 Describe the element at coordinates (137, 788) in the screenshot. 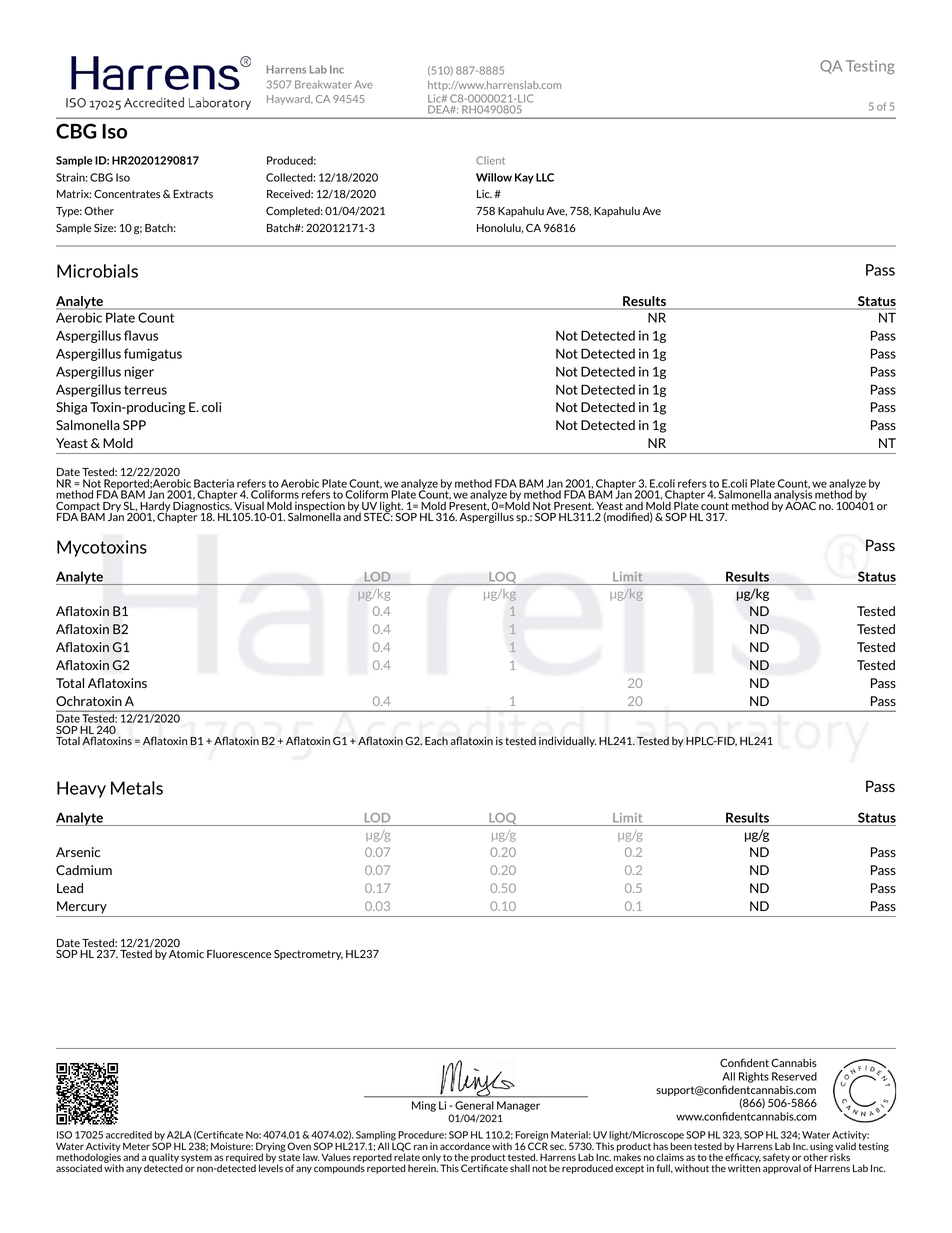

I see `Metals` at that location.
